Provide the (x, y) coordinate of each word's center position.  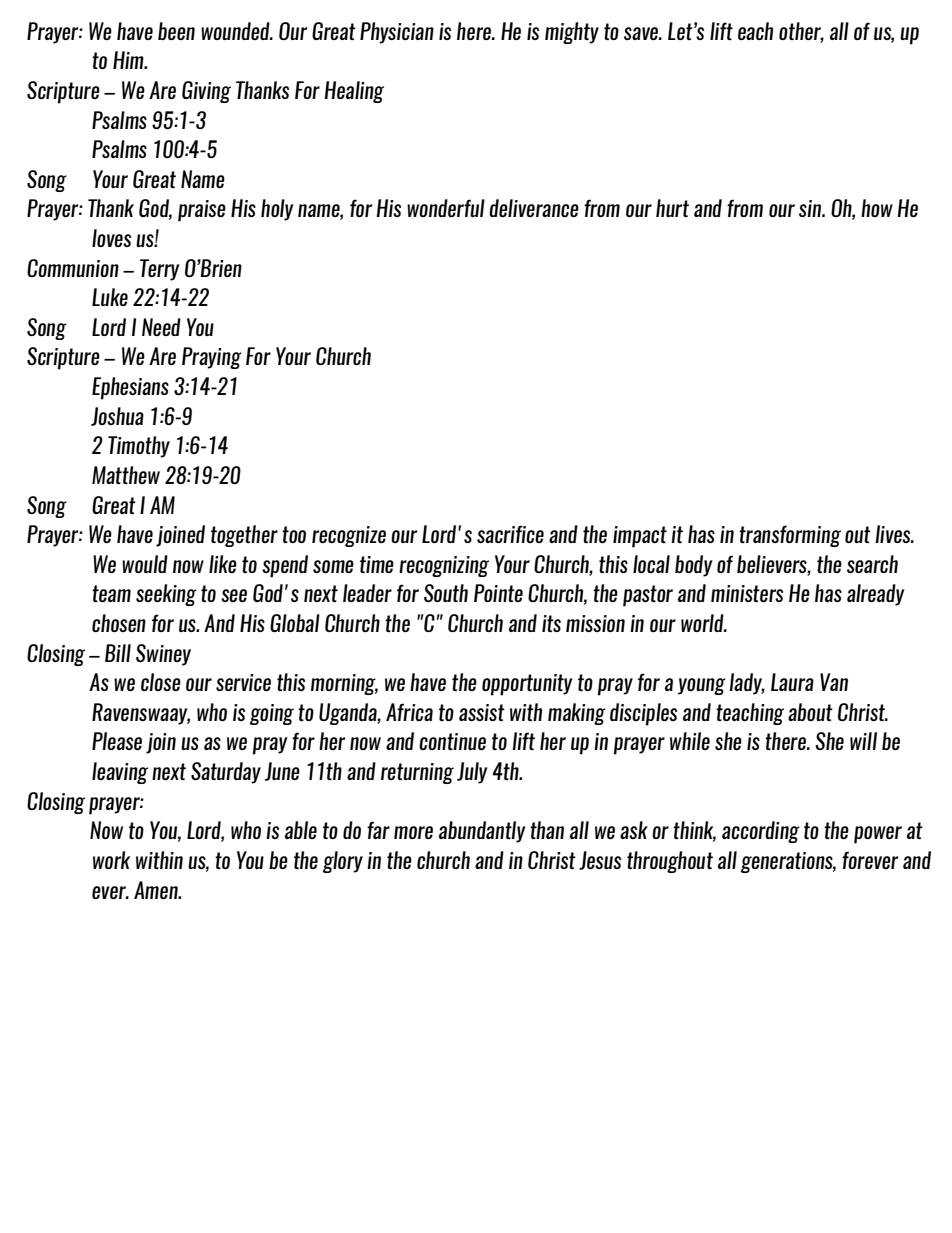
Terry (159, 270)
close (161, 682)
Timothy (139, 447)
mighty (572, 33)
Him (129, 60)
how (877, 208)
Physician (397, 33)
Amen (157, 890)
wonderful (446, 208)
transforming (790, 536)
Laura (792, 682)
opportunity (527, 685)
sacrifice (510, 534)
